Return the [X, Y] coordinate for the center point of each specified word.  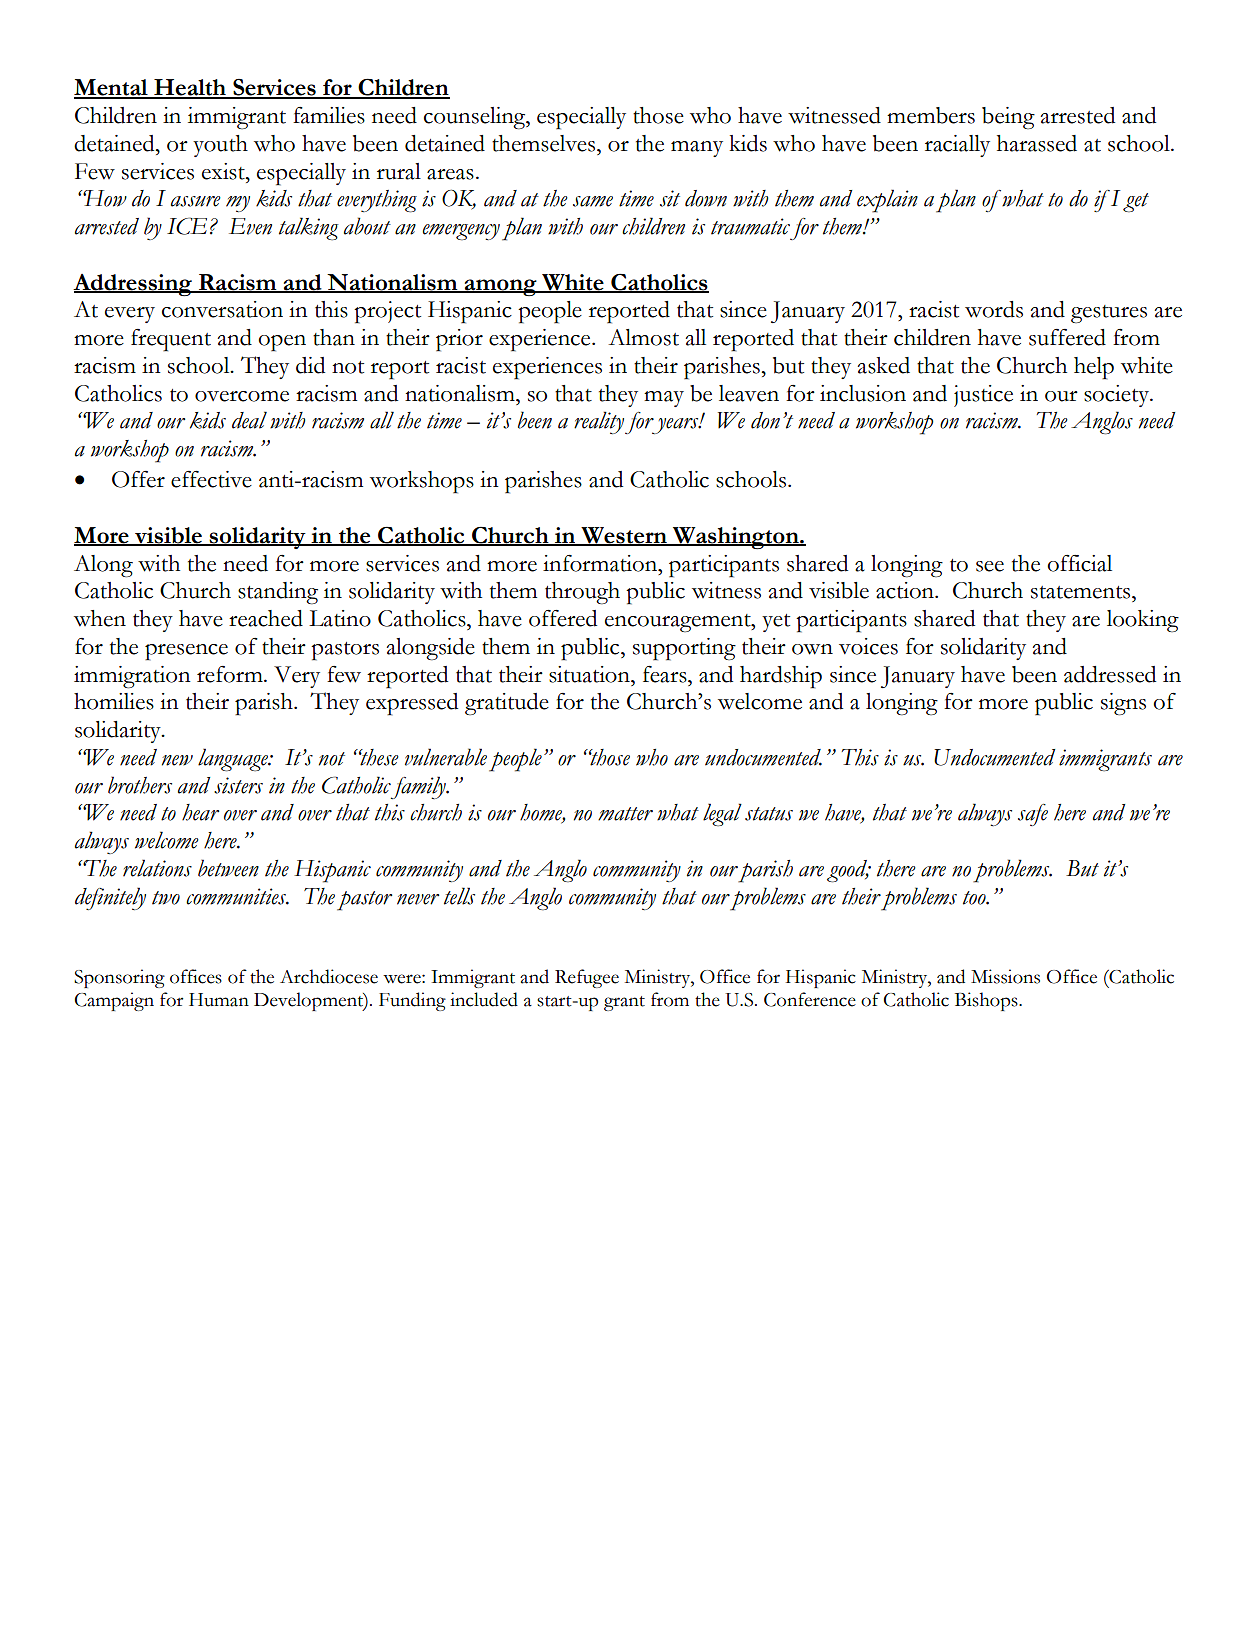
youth [220, 146]
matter [625, 814]
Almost [643, 337]
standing [278, 593]
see [990, 566]
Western [624, 536]
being [1008, 118]
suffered [1067, 337]
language [234, 759]
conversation [222, 309]
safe [1033, 815]
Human [219, 1000]
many [697, 149]
